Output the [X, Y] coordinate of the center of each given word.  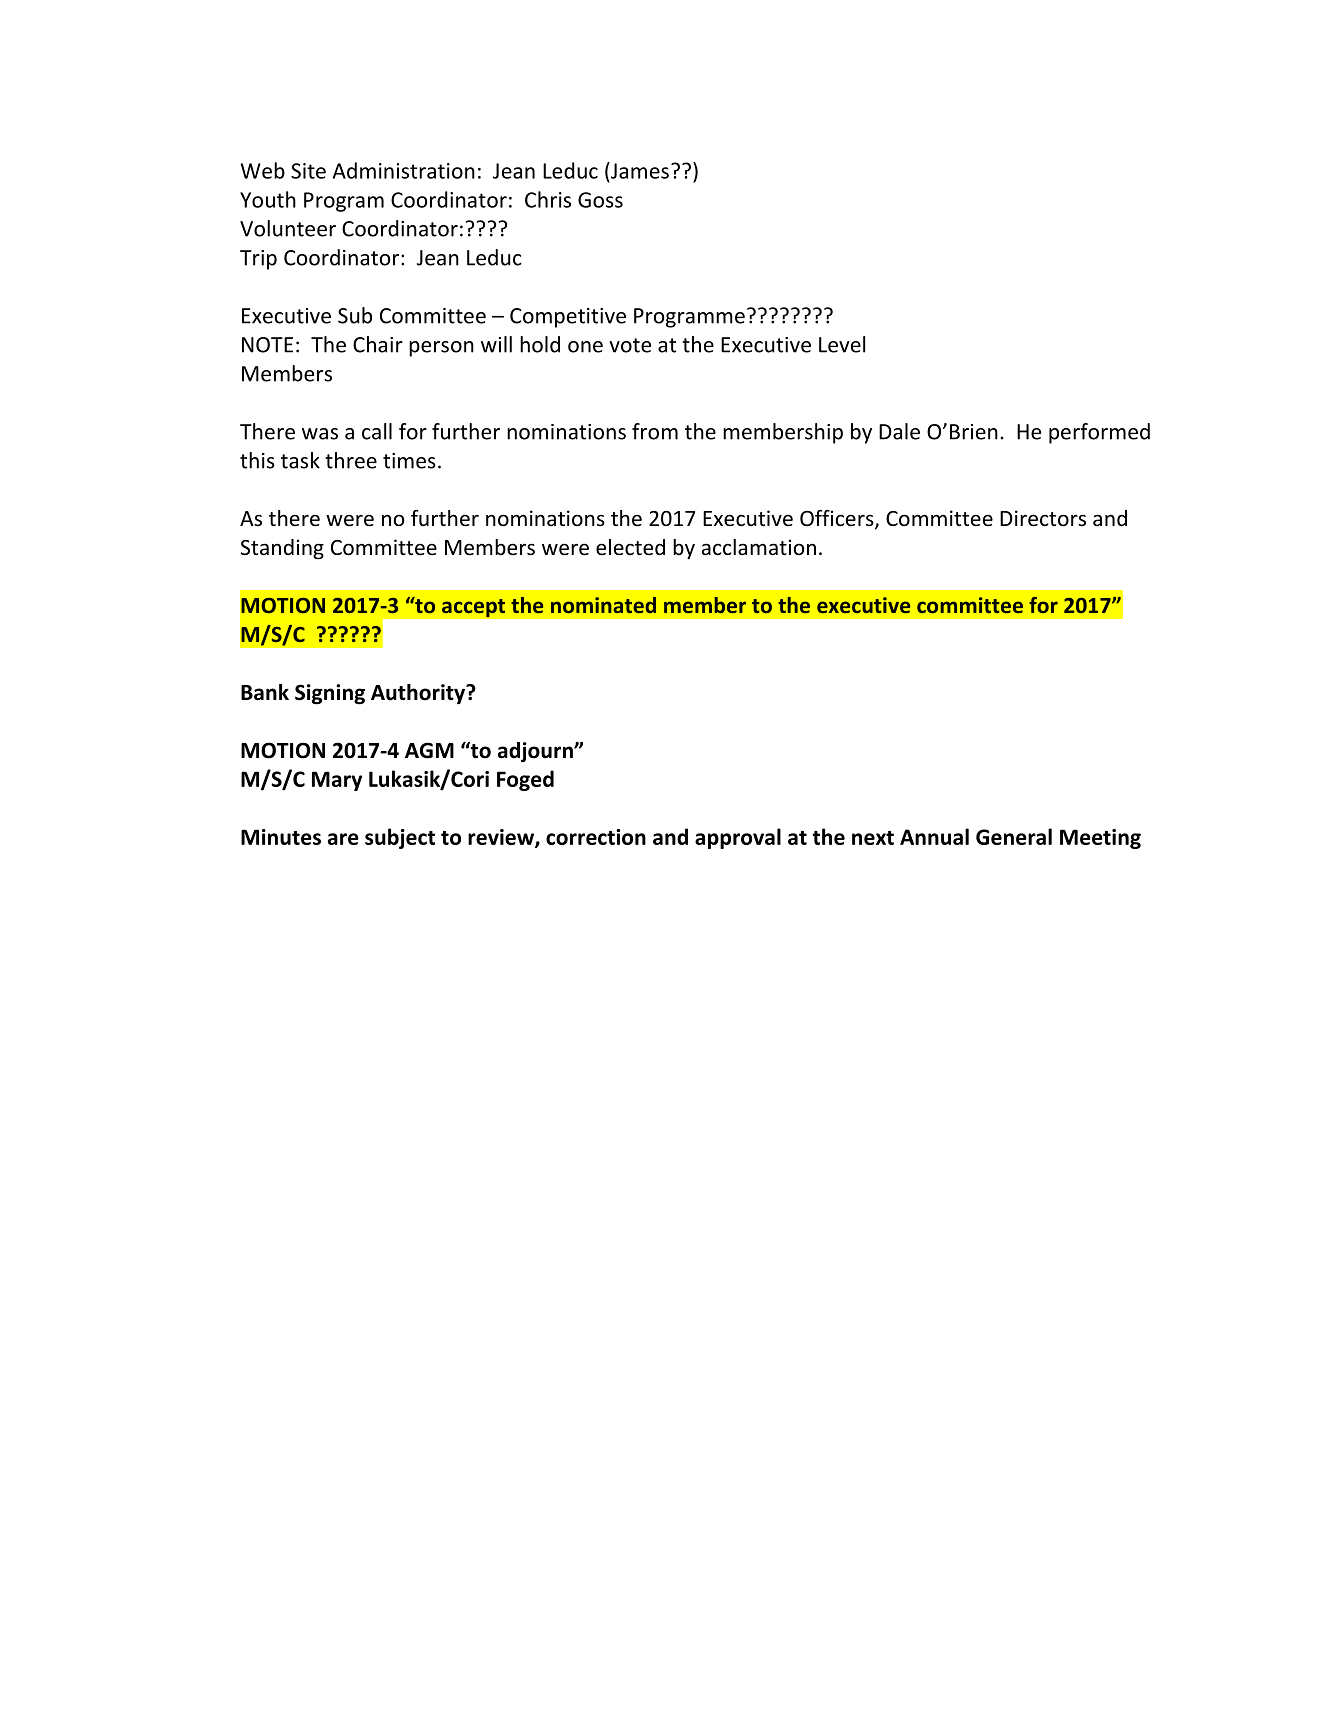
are [343, 839]
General [1014, 836]
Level [842, 344]
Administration [404, 170]
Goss [600, 200]
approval [738, 838]
